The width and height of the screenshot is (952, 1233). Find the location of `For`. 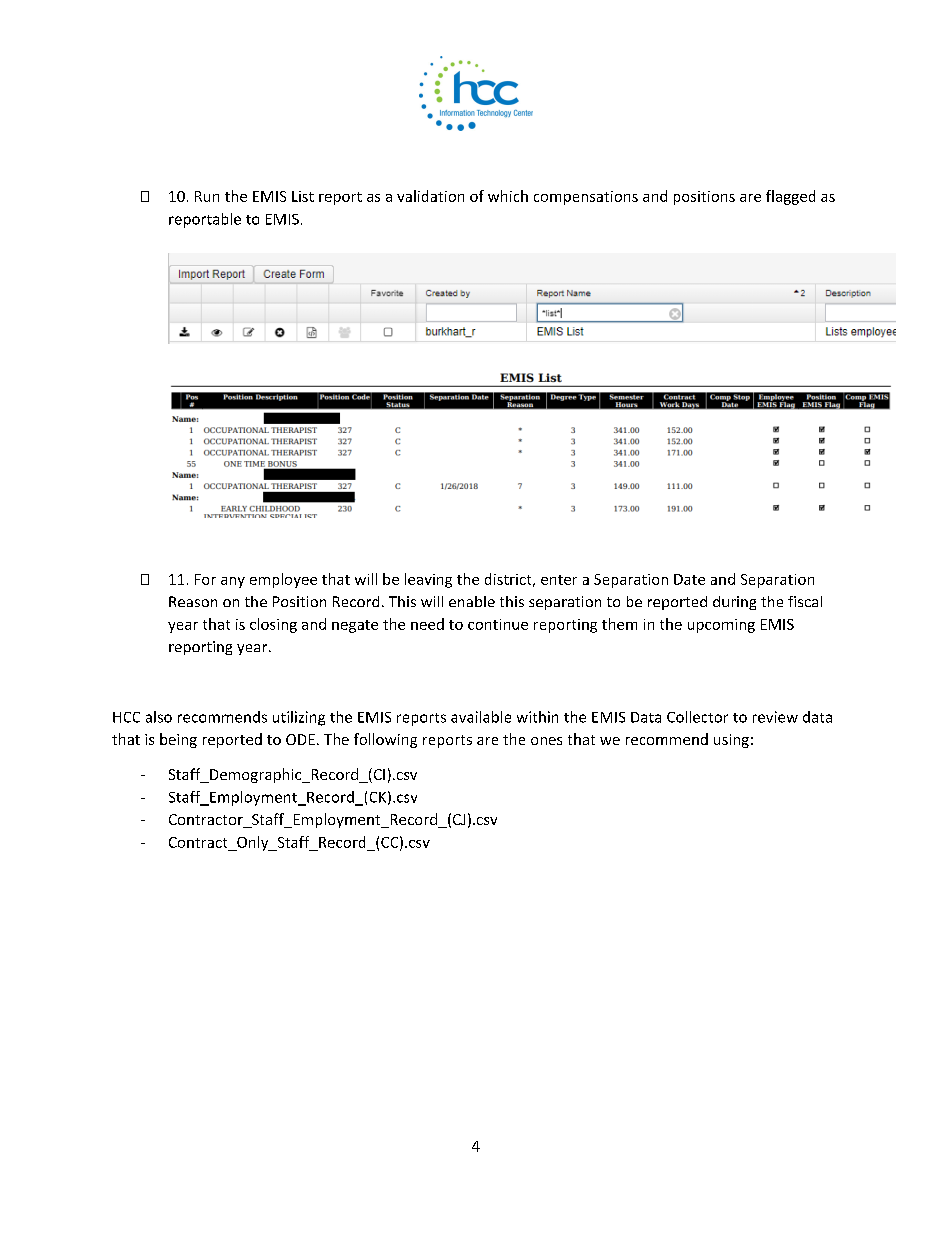

For is located at coordinates (205, 579).
